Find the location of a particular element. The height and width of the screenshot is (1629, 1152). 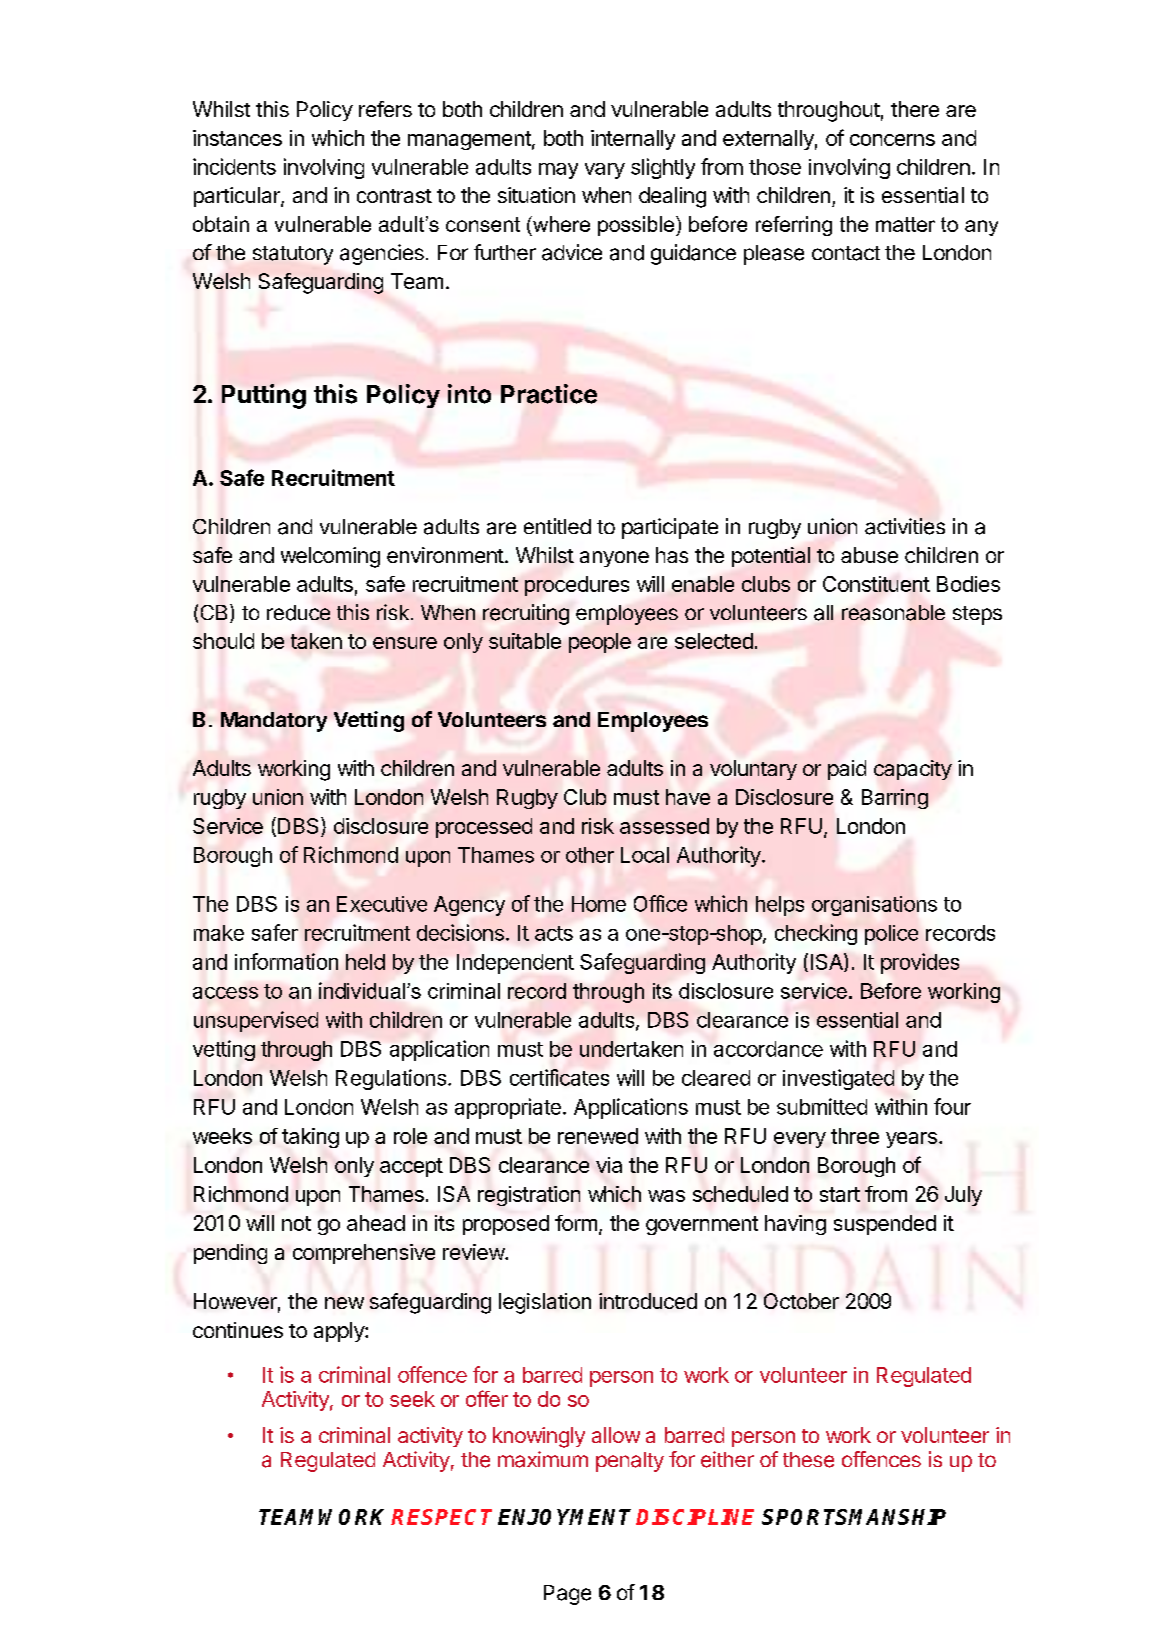

instances is located at coordinates (237, 138).
